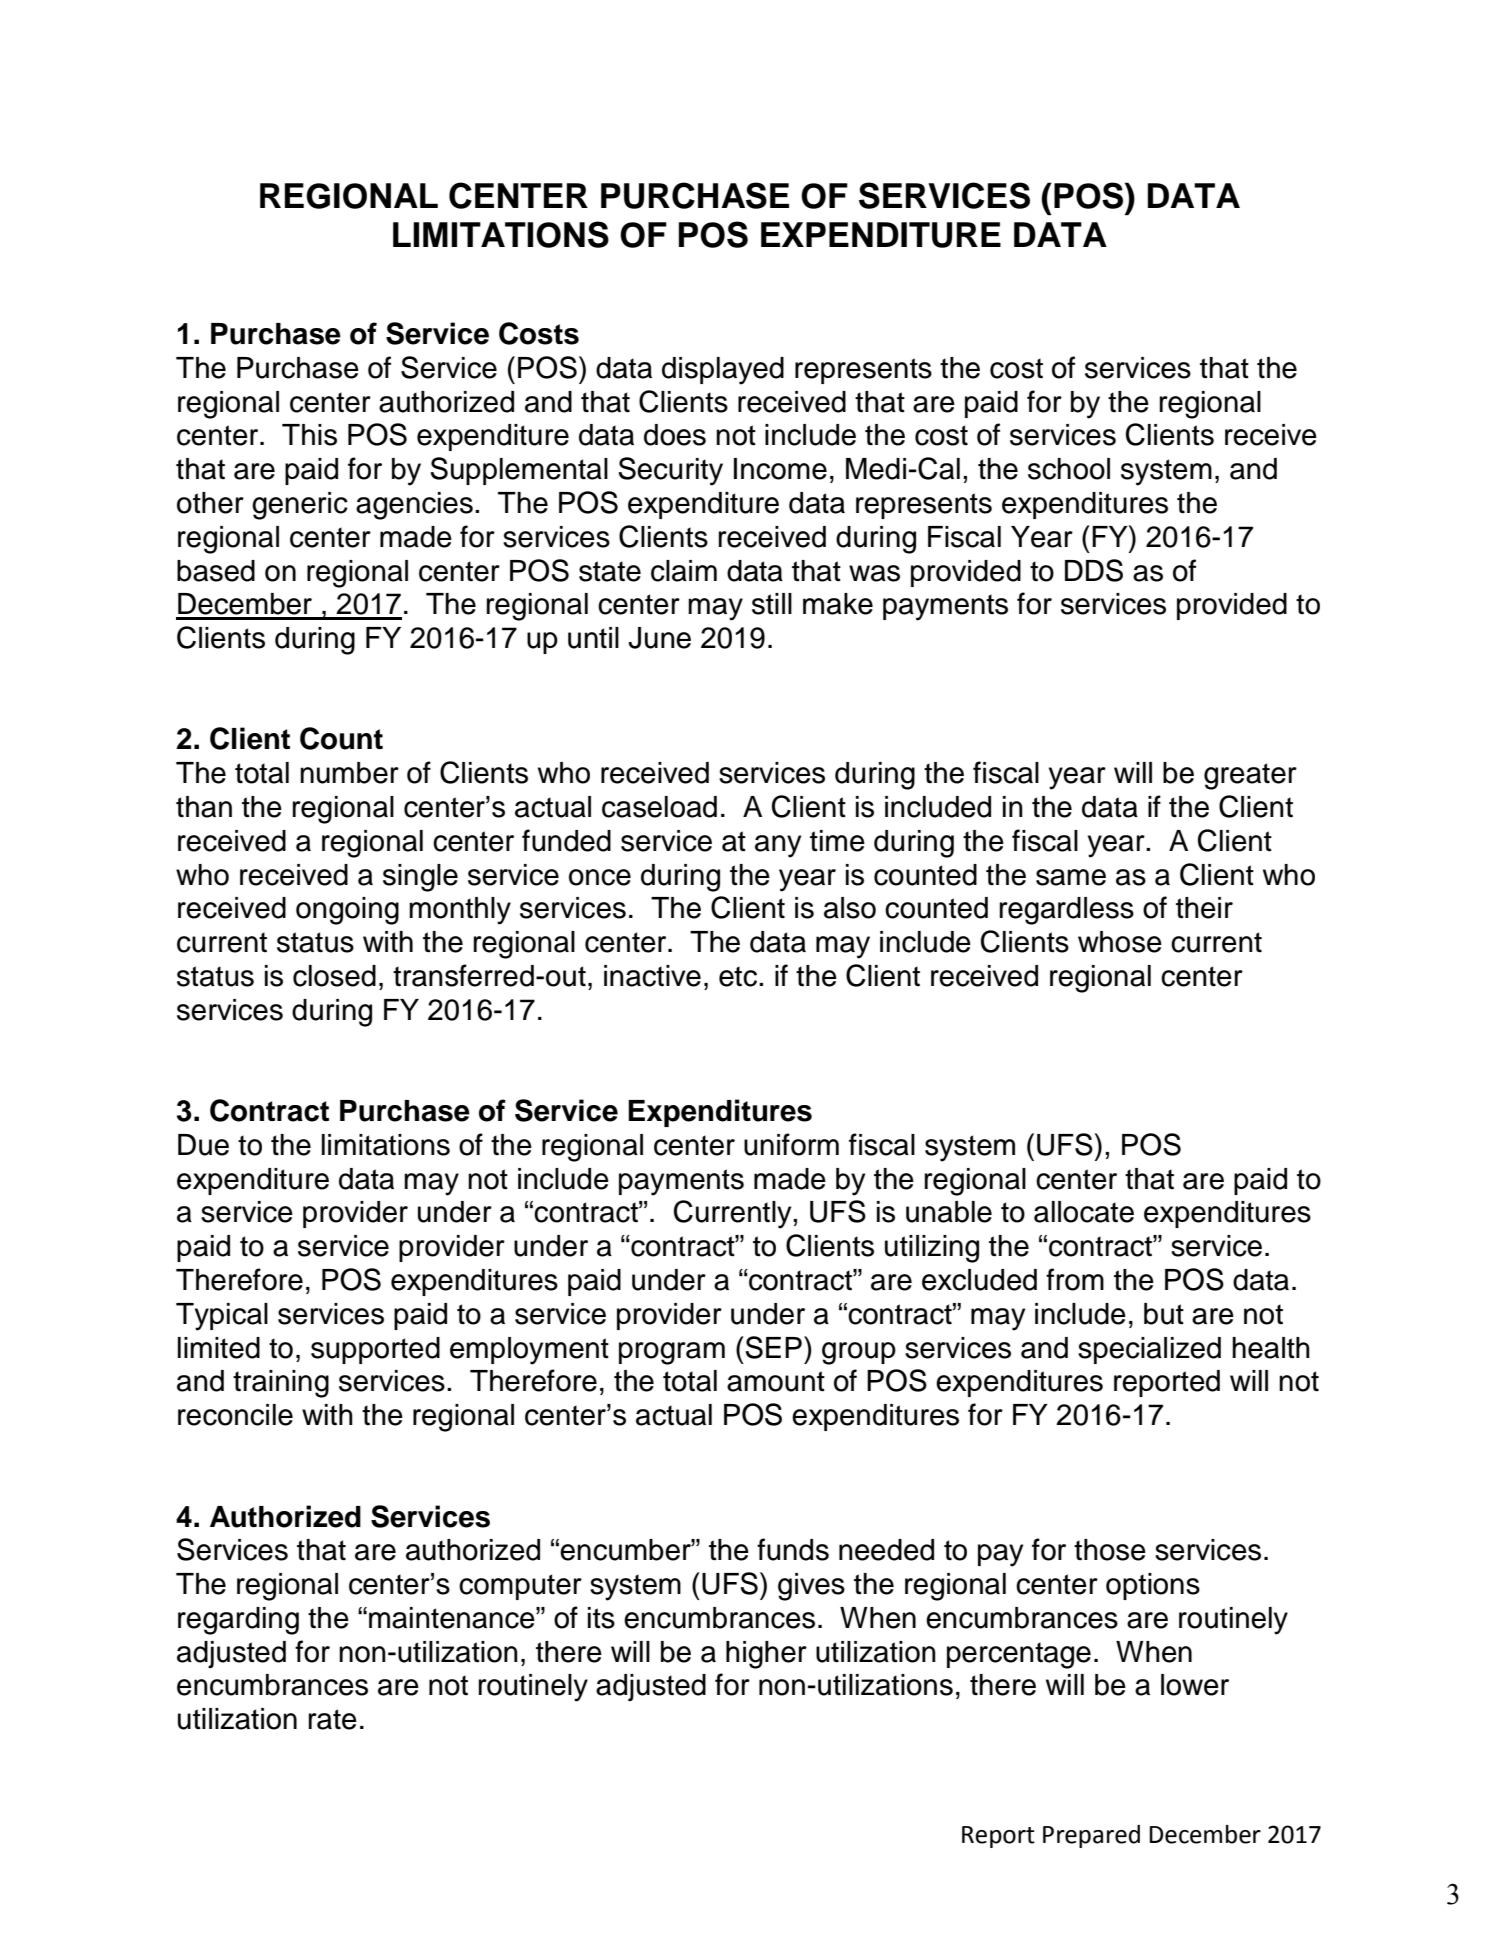 This screenshot has width=1498, height=1939. I want to click on ongoing, so click(347, 911).
